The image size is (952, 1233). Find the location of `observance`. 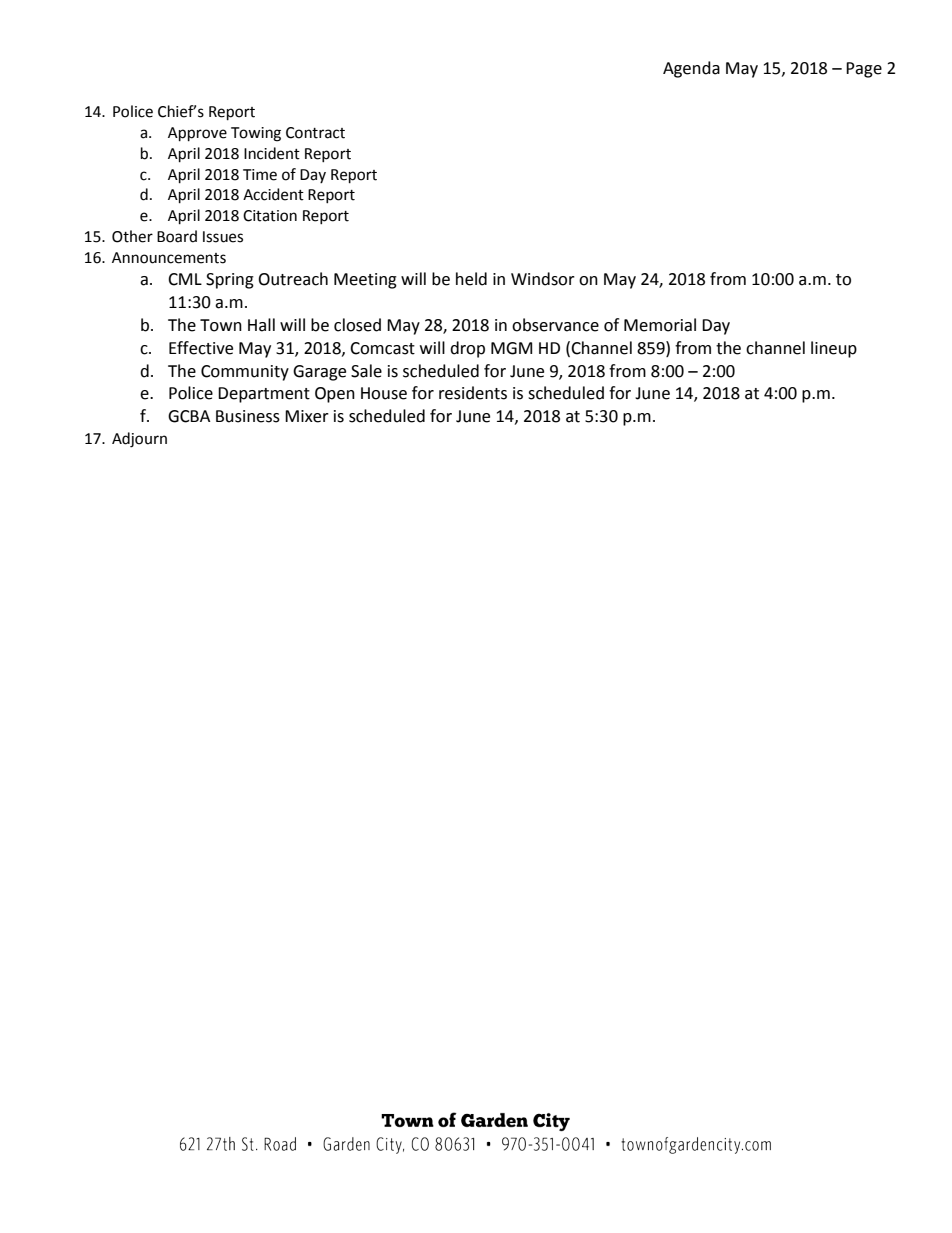

observance is located at coordinates (555, 325).
